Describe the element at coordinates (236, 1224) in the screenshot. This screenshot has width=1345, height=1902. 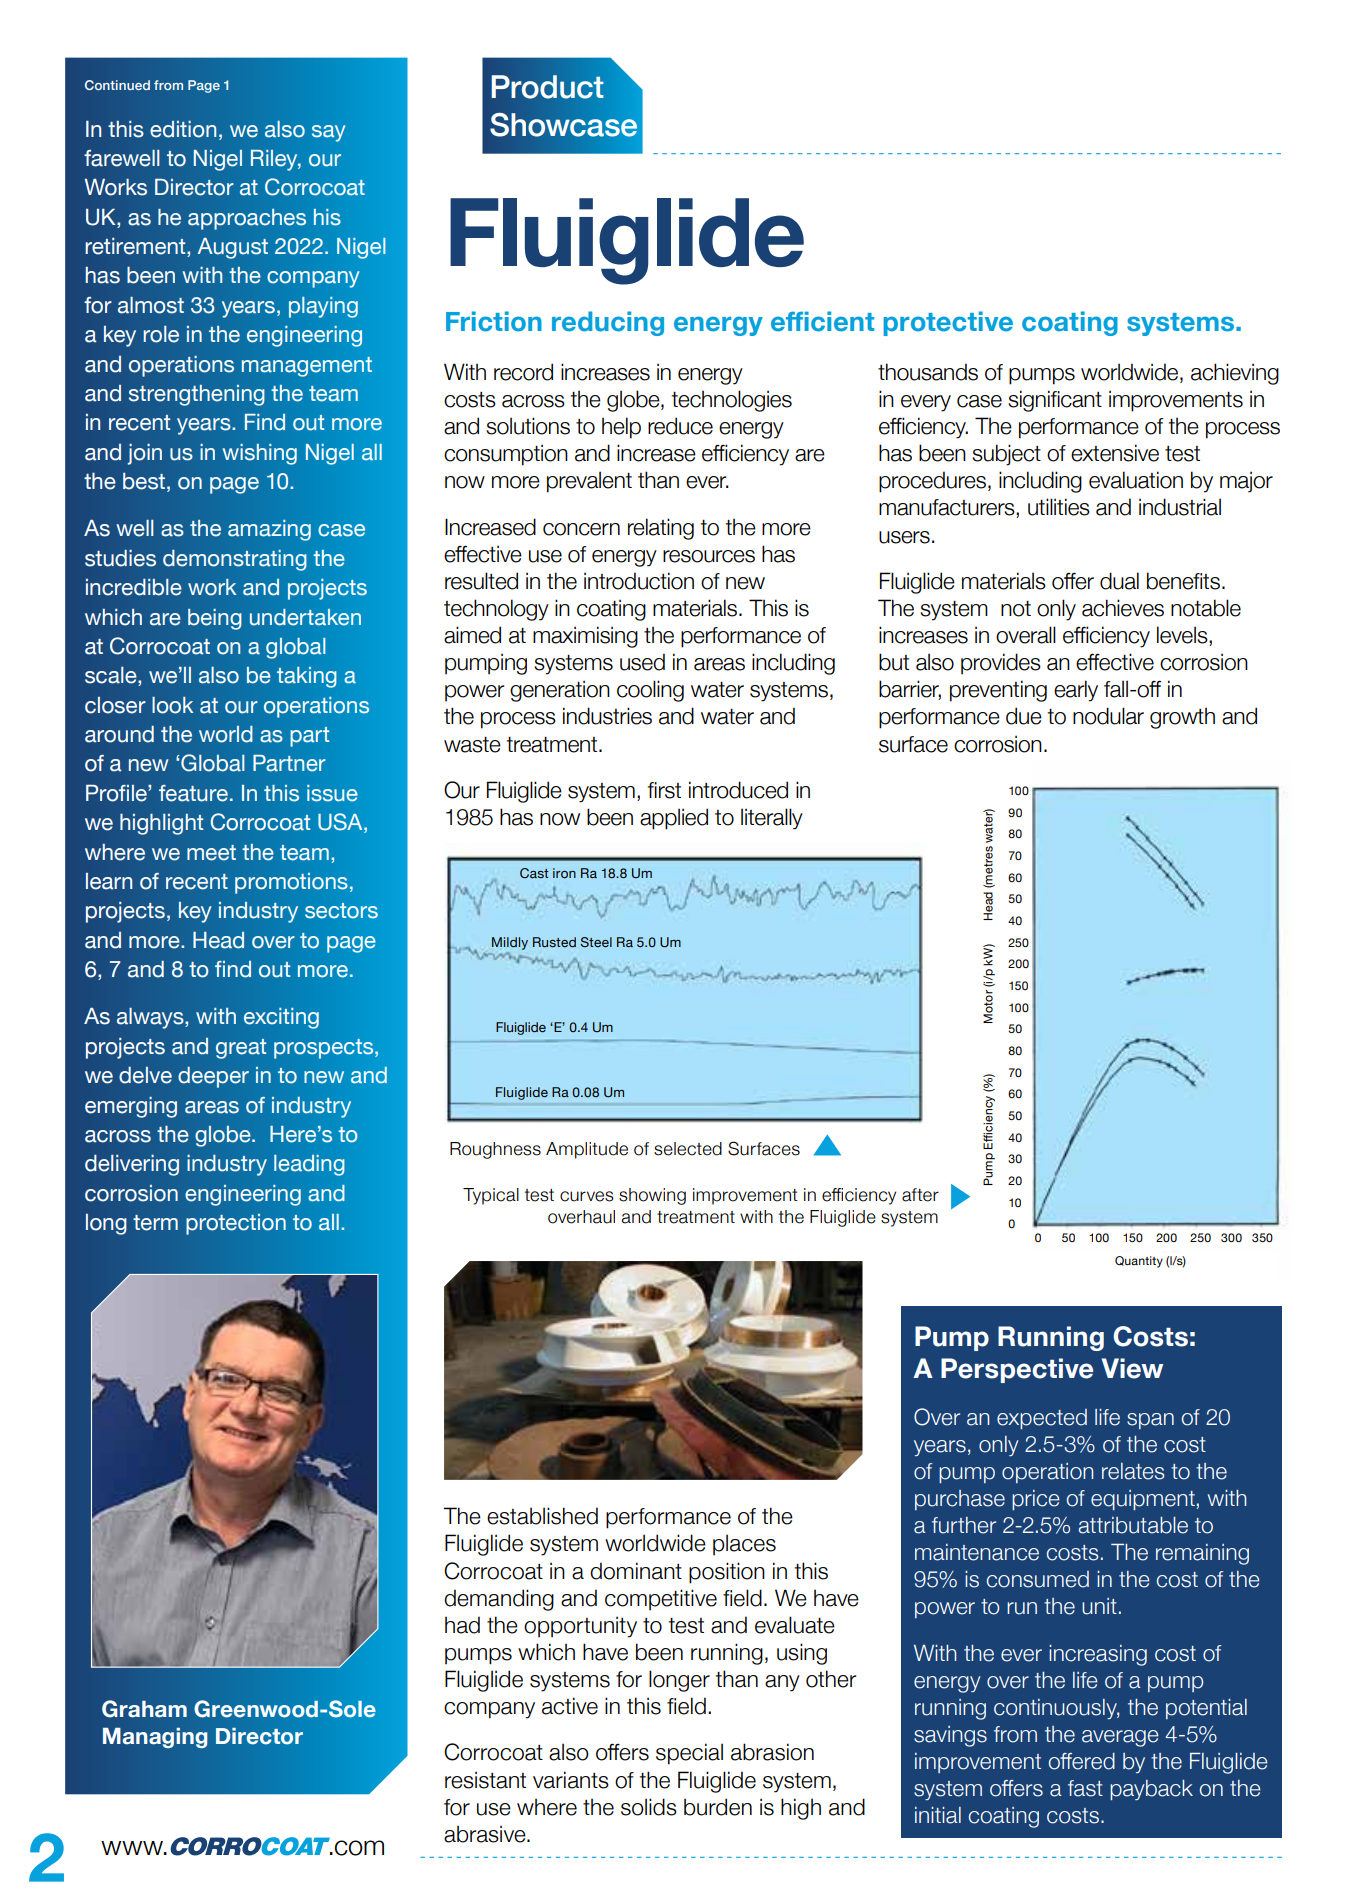
I see `protection` at that location.
